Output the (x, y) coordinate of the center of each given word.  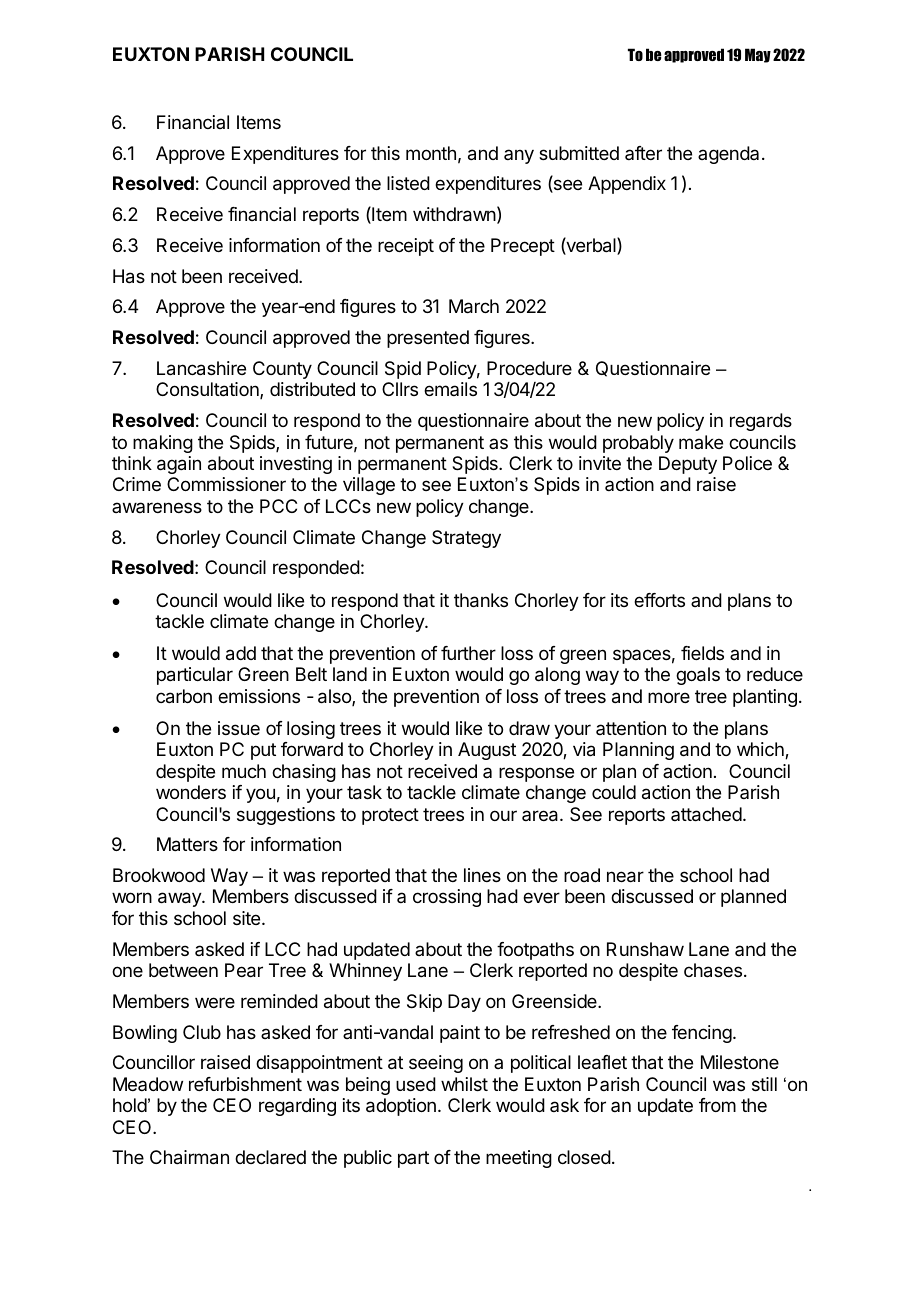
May (758, 55)
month (431, 153)
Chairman (189, 1157)
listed (408, 183)
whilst (464, 1084)
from (717, 1105)
